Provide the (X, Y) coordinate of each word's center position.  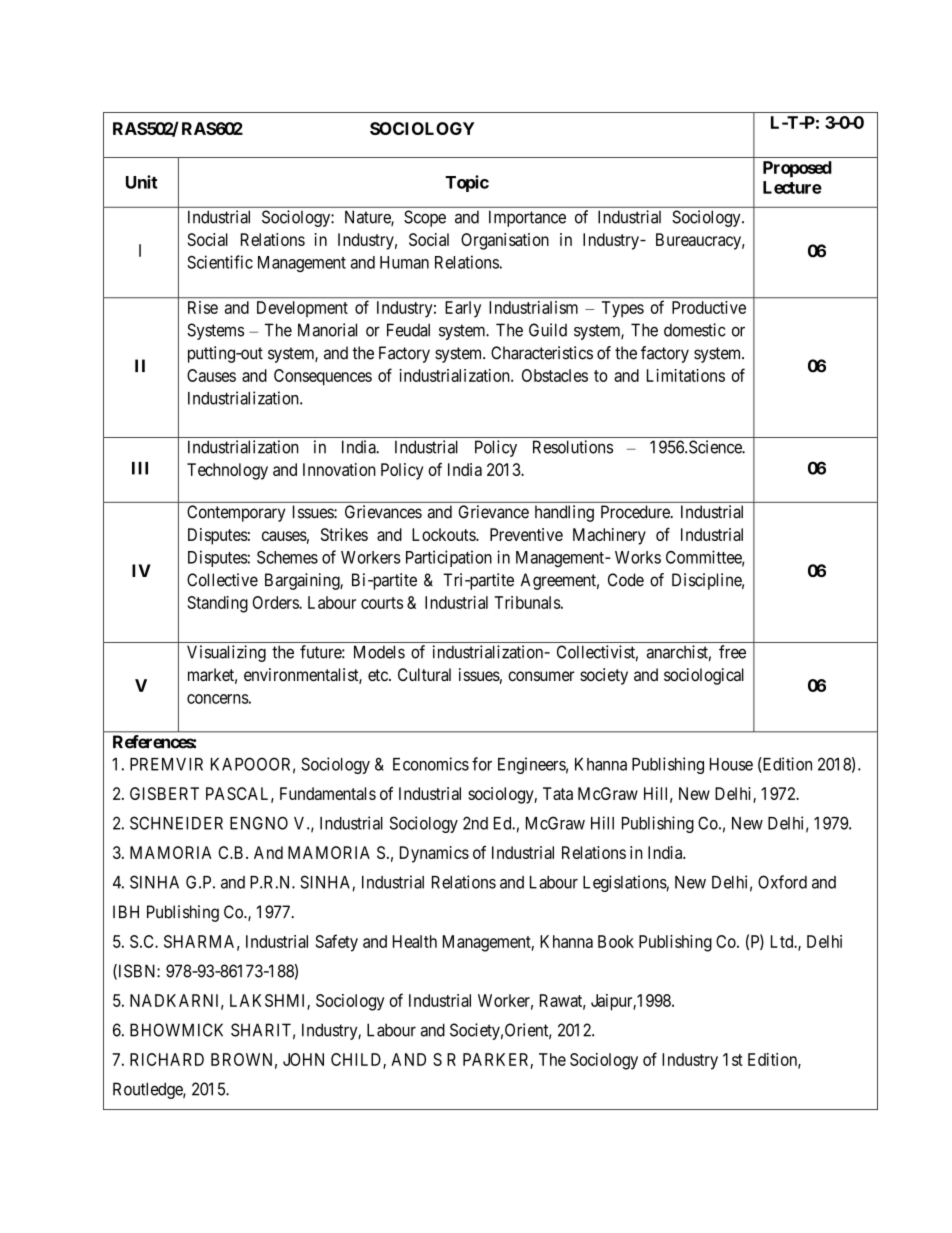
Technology (227, 471)
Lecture (792, 187)
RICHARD (167, 1059)
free (732, 652)
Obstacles (555, 375)
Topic (467, 183)
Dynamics (434, 854)
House (731, 764)
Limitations (686, 375)
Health (415, 941)
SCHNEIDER (176, 823)
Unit (141, 182)
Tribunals (527, 602)
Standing (218, 604)
